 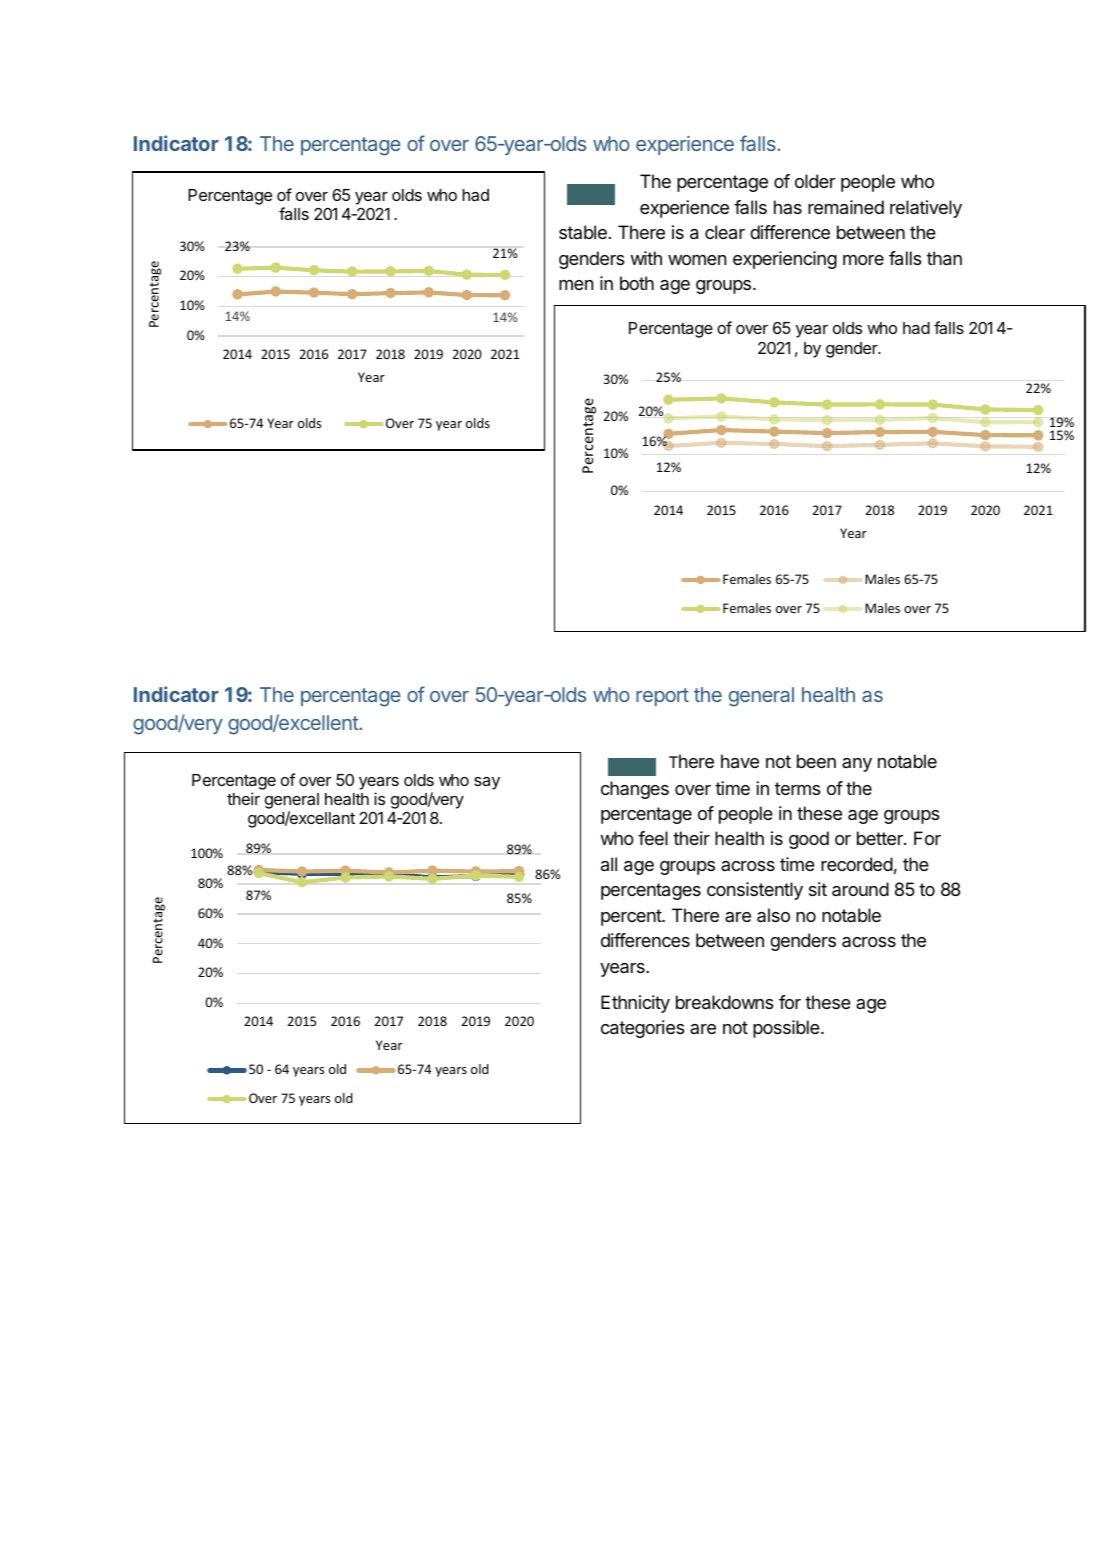 What do you see at coordinates (881, 838) in the image?
I see `better` at bounding box center [881, 838].
